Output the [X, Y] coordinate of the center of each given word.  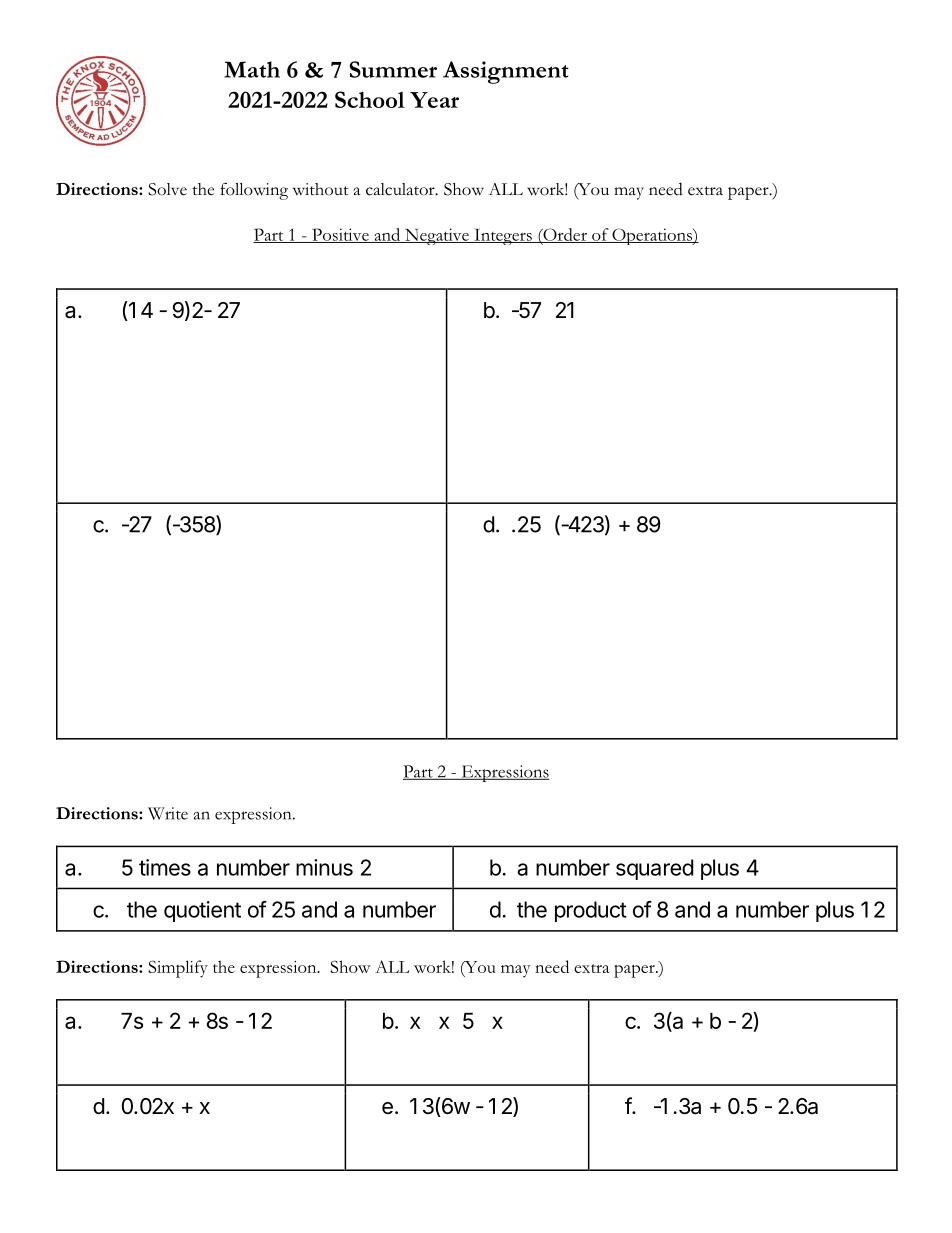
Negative [437, 236]
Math [252, 69]
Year [434, 100]
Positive [340, 235]
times [165, 867]
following [254, 191]
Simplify [178, 969]
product [591, 911]
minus [324, 867]
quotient [202, 911]
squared [654, 869]
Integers [503, 237]
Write [168, 813]
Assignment [506, 72]
